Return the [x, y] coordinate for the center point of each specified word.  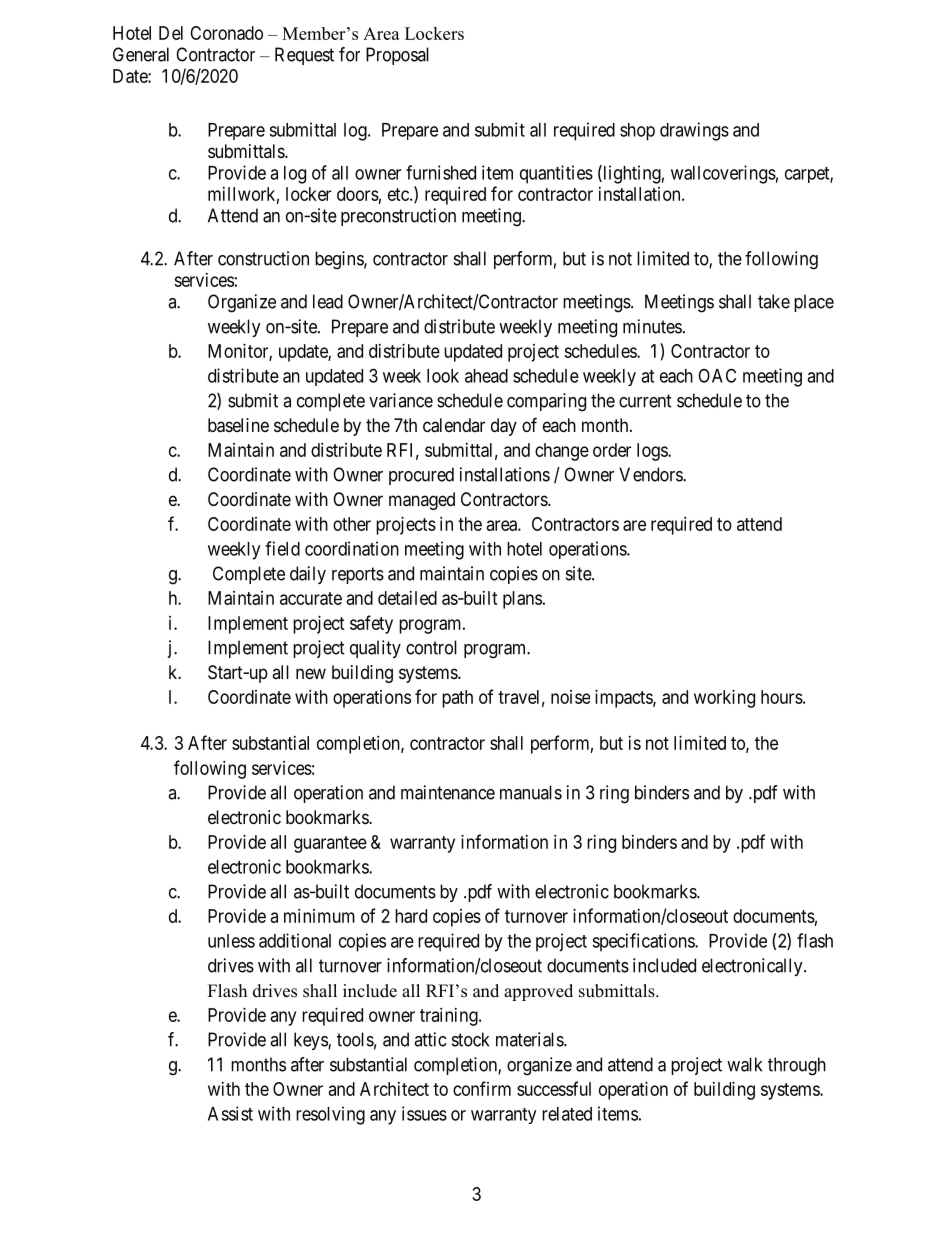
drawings [694, 131]
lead [328, 301]
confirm [482, 1088]
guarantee [330, 844]
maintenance [448, 792]
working [724, 699]
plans [522, 600]
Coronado [226, 33]
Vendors [651, 474]
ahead [486, 376]
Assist [230, 1113]
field [282, 548]
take [774, 301]
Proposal [397, 56]
